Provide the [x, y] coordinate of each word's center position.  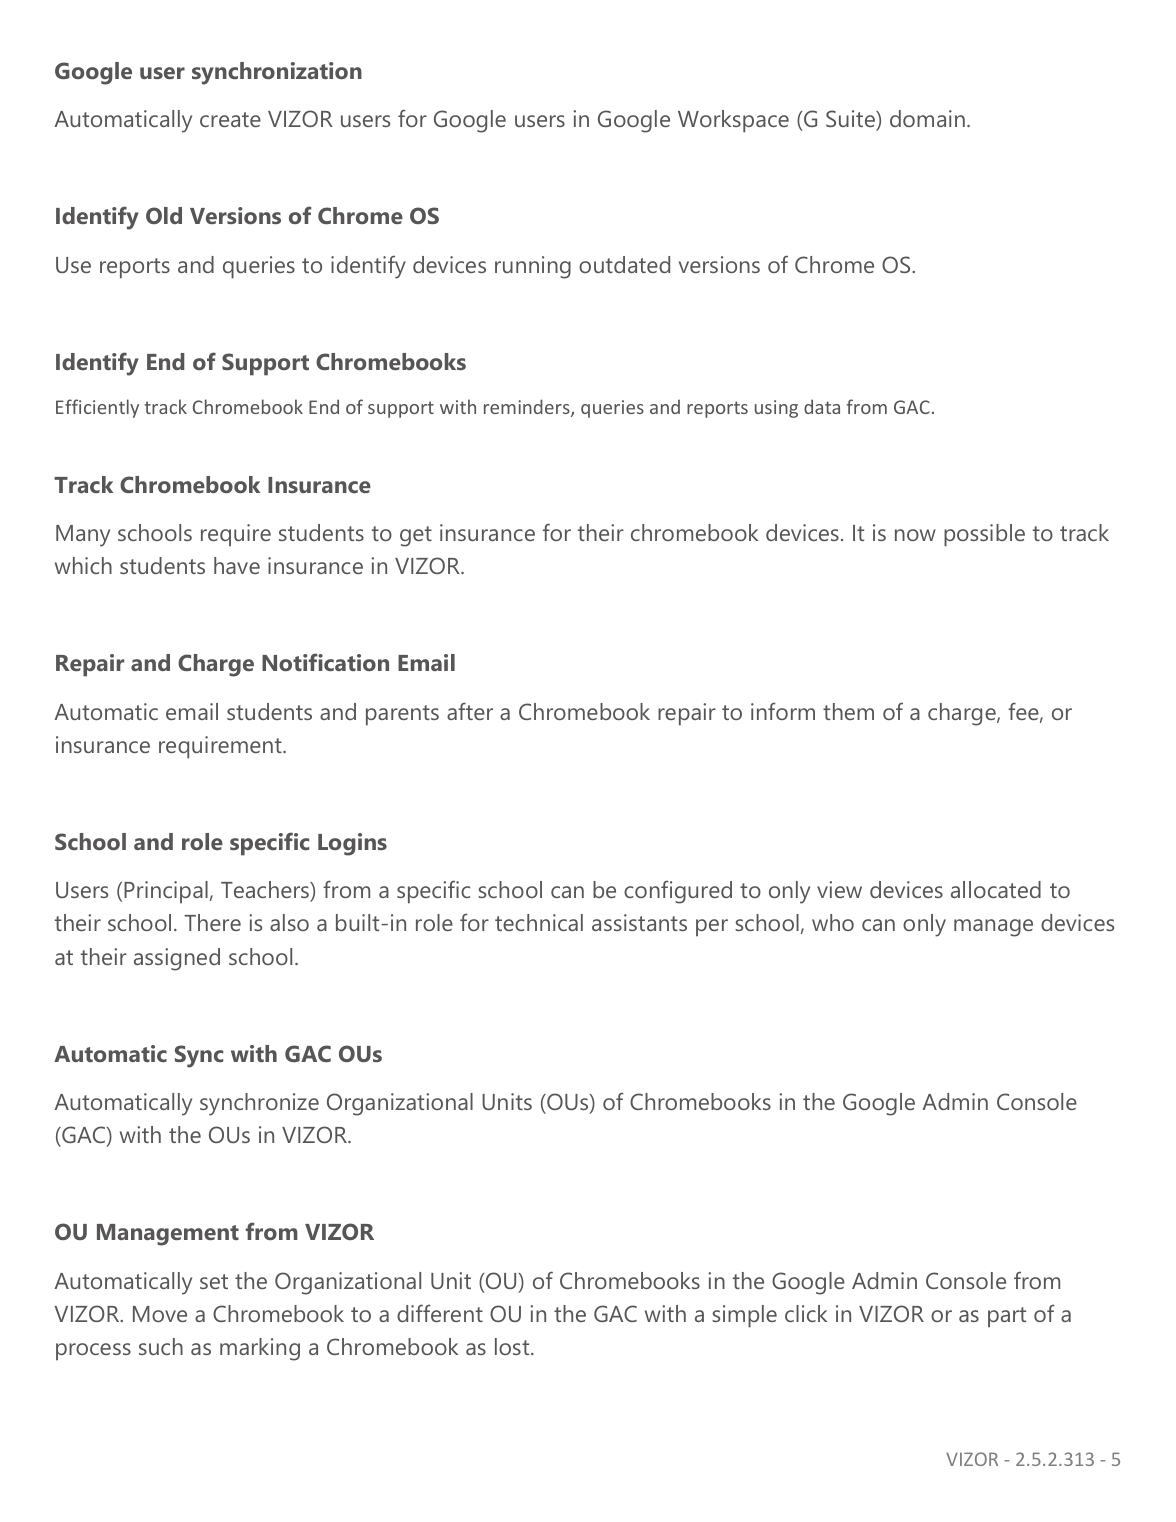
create [230, 119]
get [416, 536]
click [806, 1313]
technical [539, 922]
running [533, 267]
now [915, 535]
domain [927, 118]
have [237, 565]
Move [160, 1314]
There [212, 922]
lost [513, 1346]
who [833, 922]
